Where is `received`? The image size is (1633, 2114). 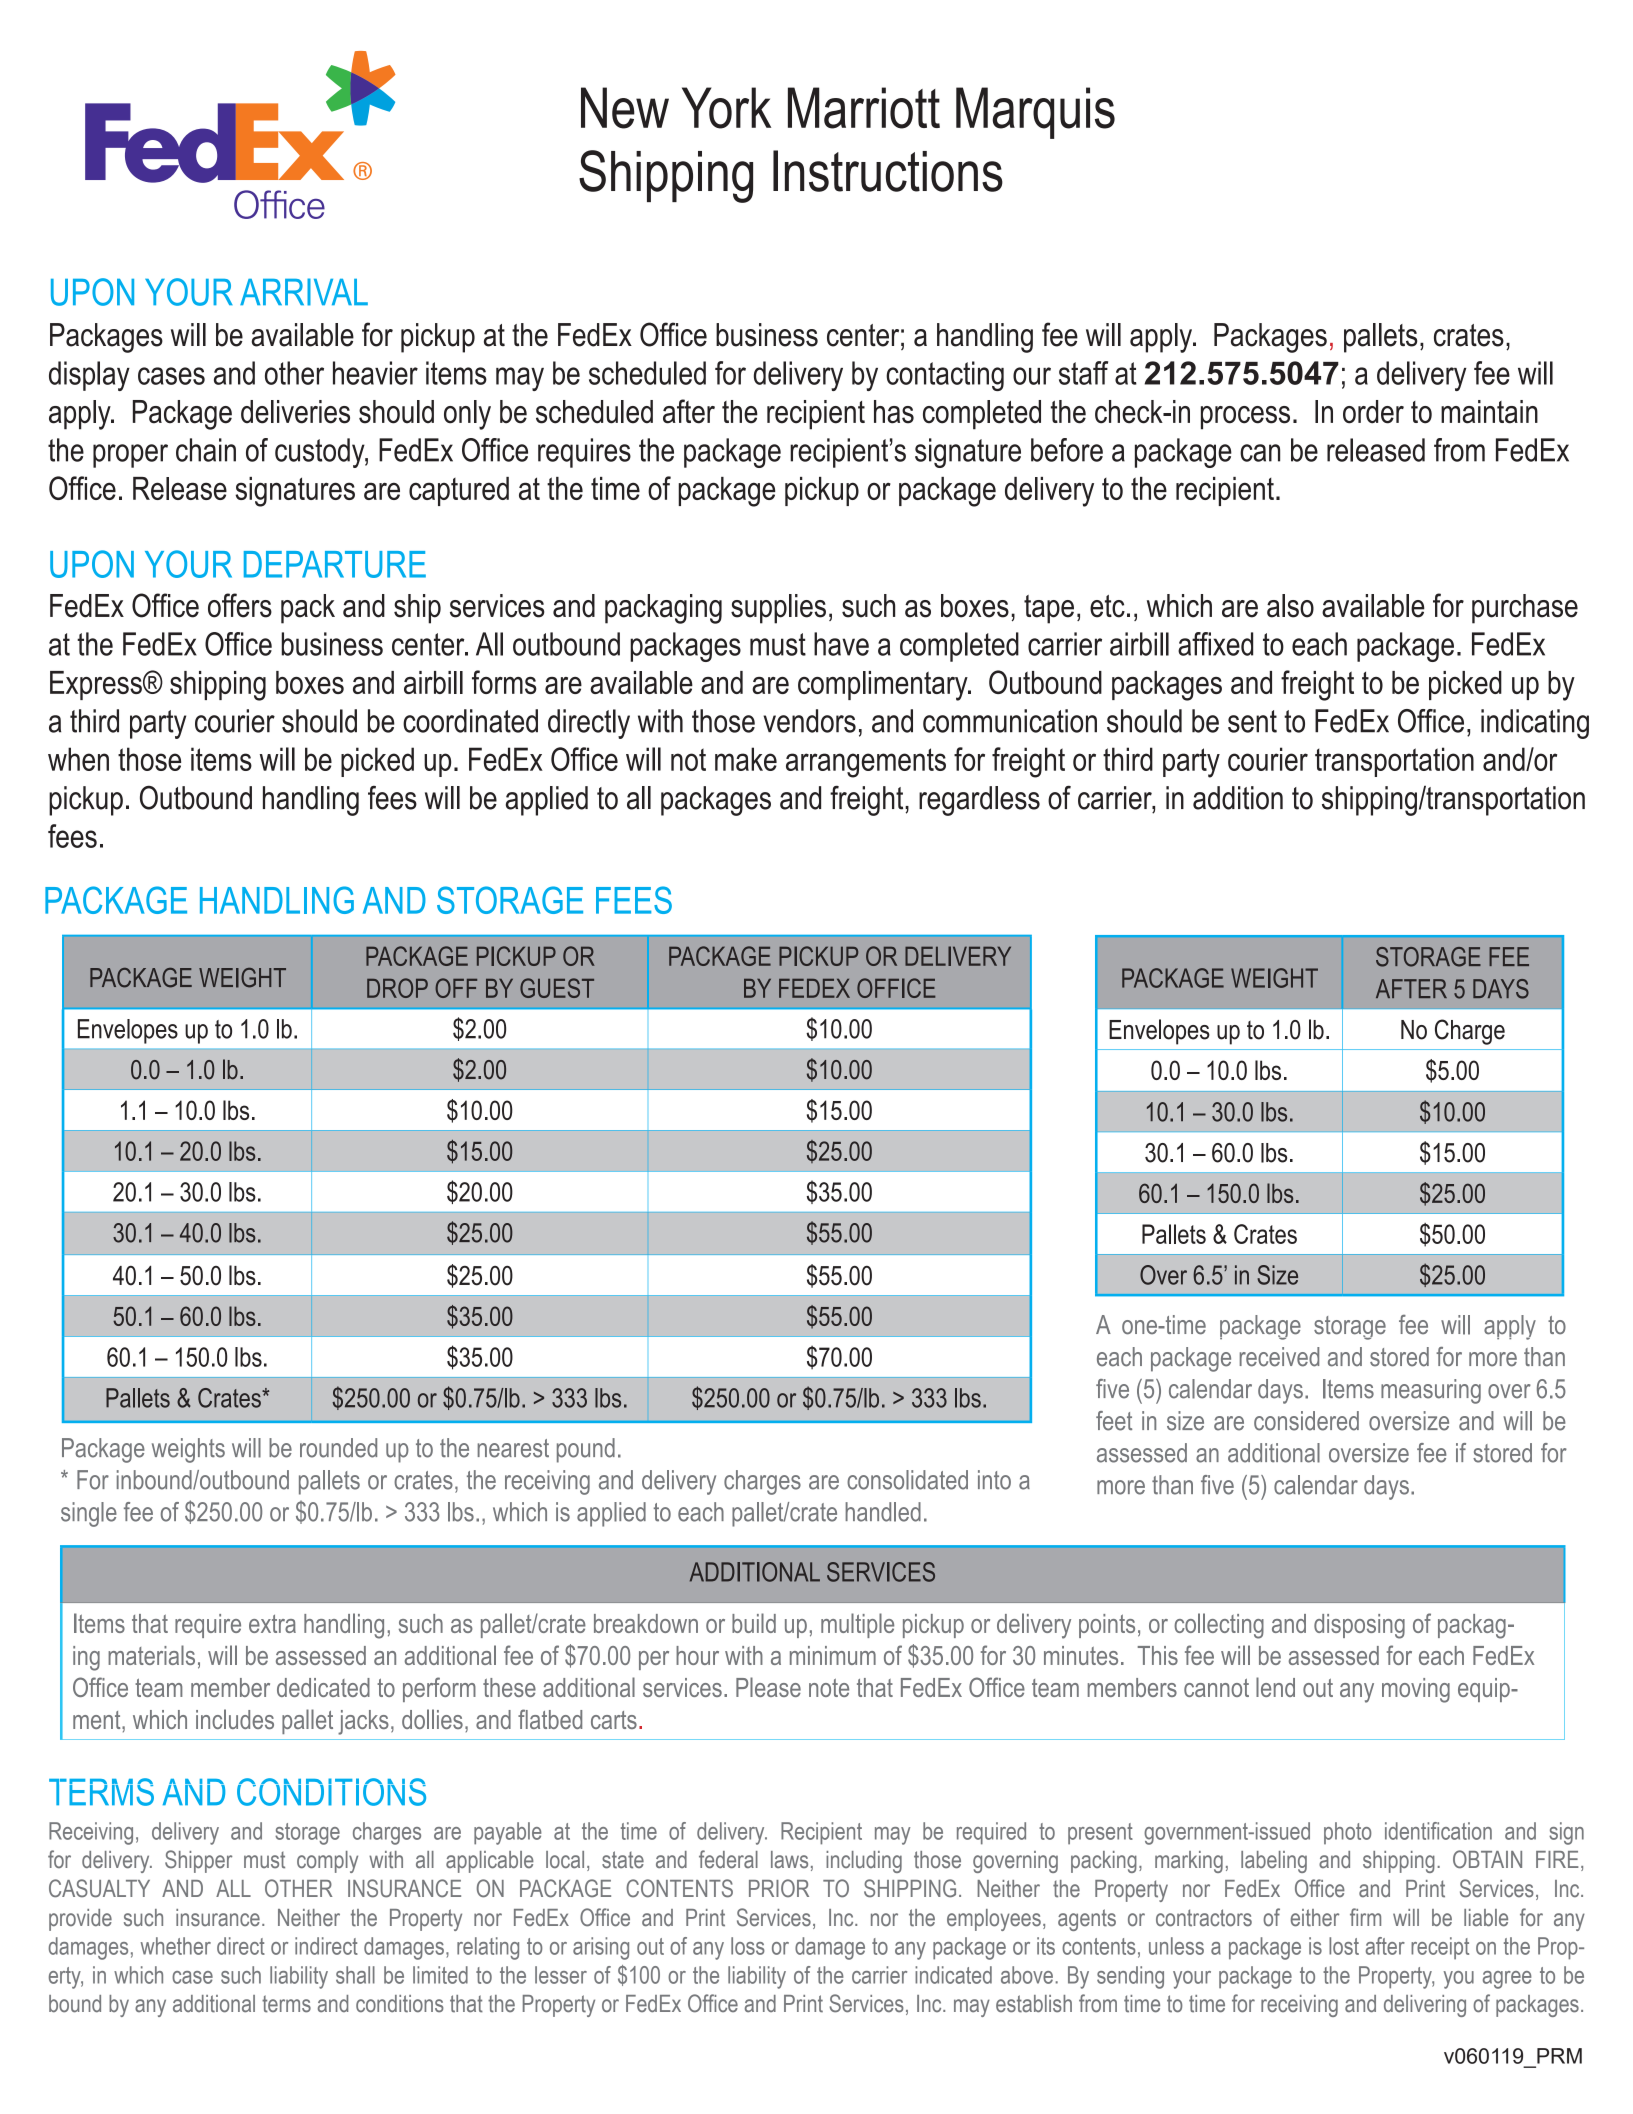 received is located at coordinates (1279, 1357).
